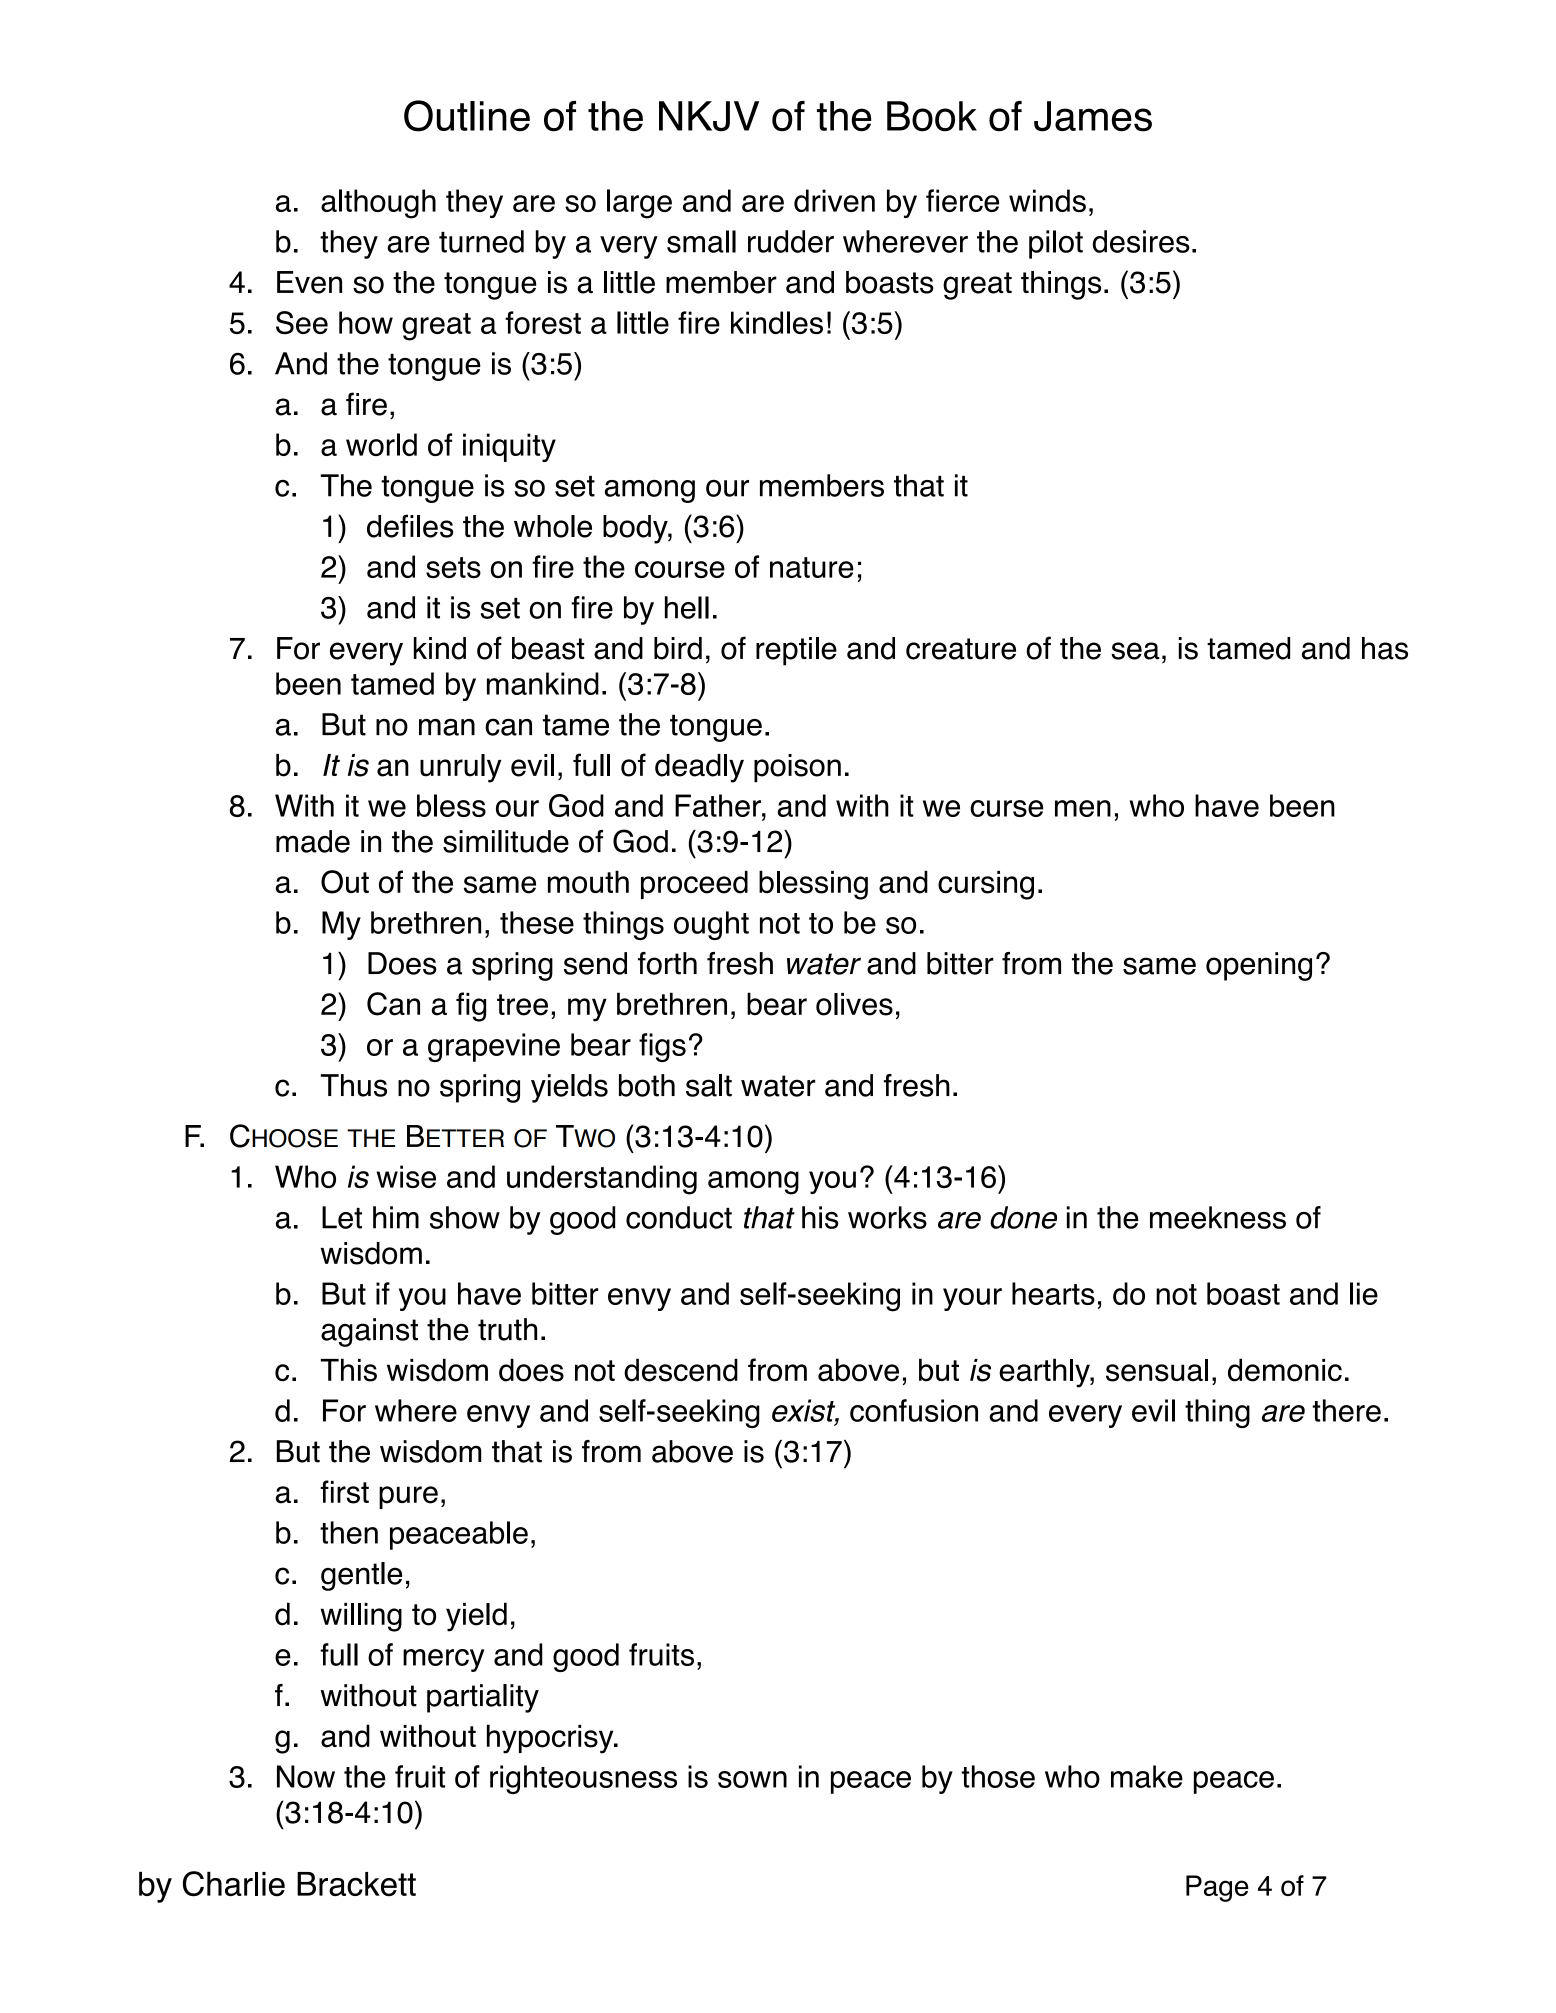 This image has height=2013, width=1556. What do you see at coordinates (887, 1217) in the image?
I see `works` at bounding box center [887, 1217].
